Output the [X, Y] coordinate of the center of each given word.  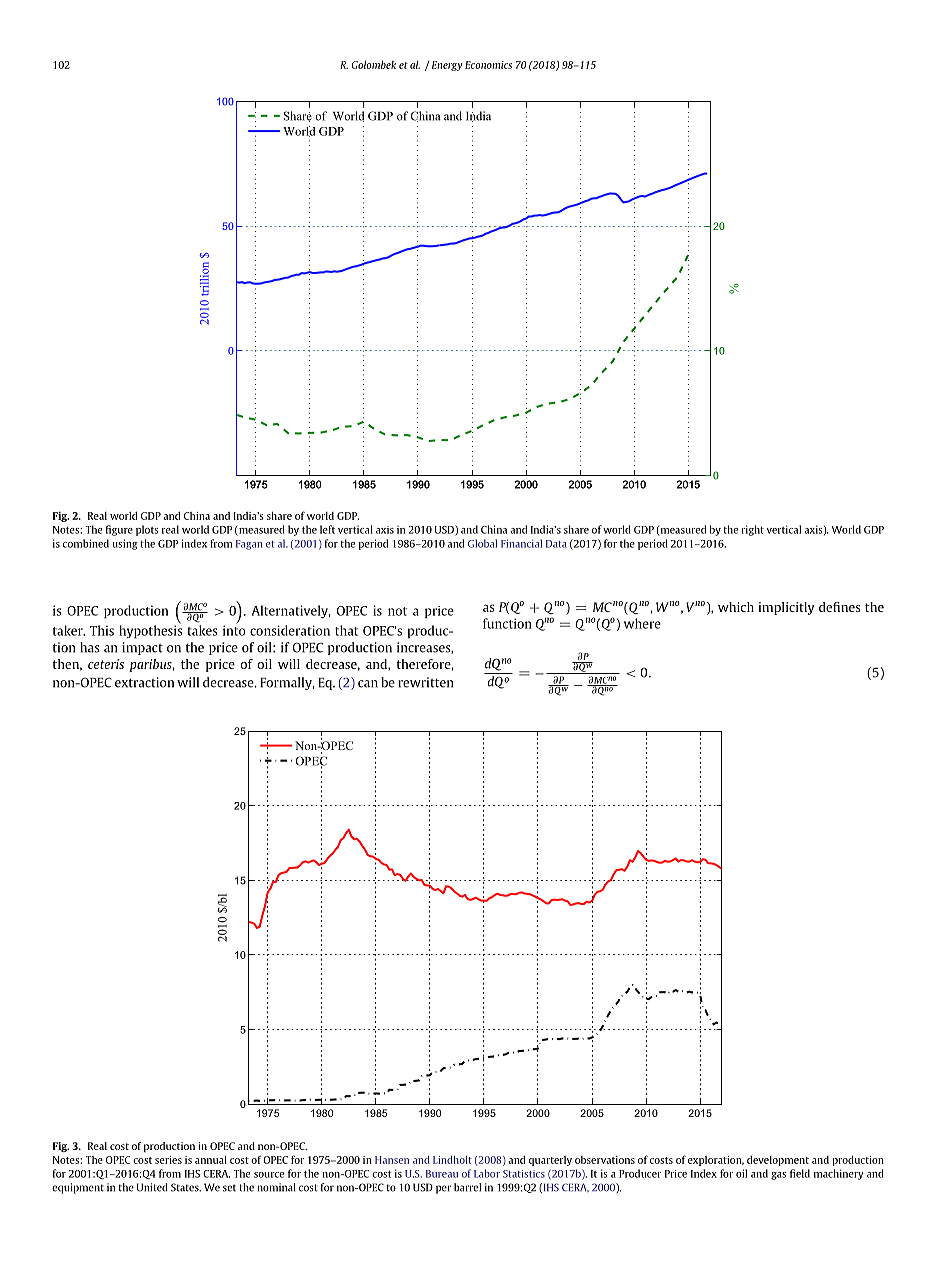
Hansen [392, 1160]
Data [556, 544]
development [778, 1160]
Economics [488, 65]
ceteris [106, 664]
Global [482, 543]
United [152, 1187]
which [736, 607]
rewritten [425, 682]
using [125, 544]
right [752, 530]
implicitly [786, 608]
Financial [521, 543]
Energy [447, 66]
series [168, 1160]
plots [147, 530]
